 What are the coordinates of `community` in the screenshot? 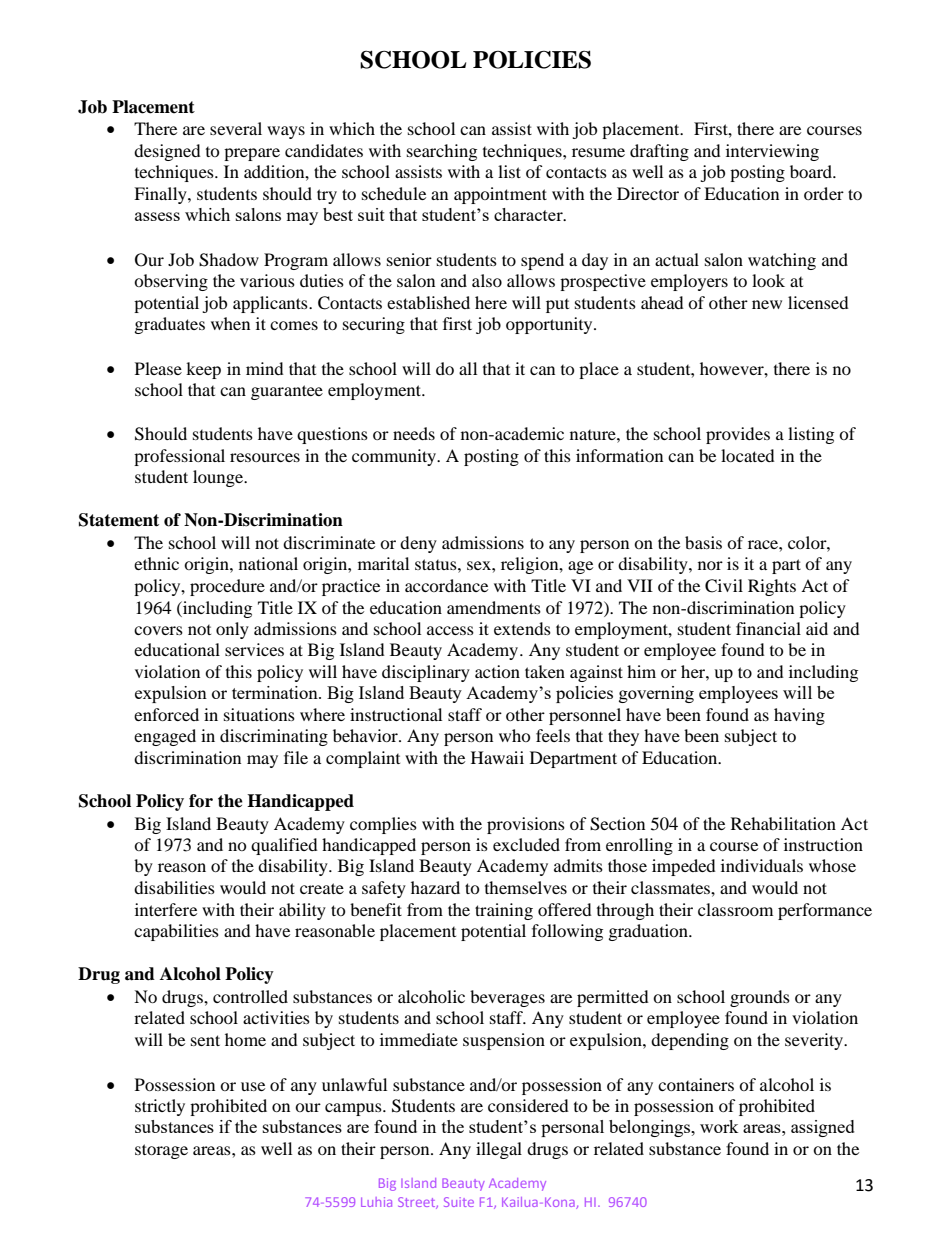 It's located at (395, 457).
